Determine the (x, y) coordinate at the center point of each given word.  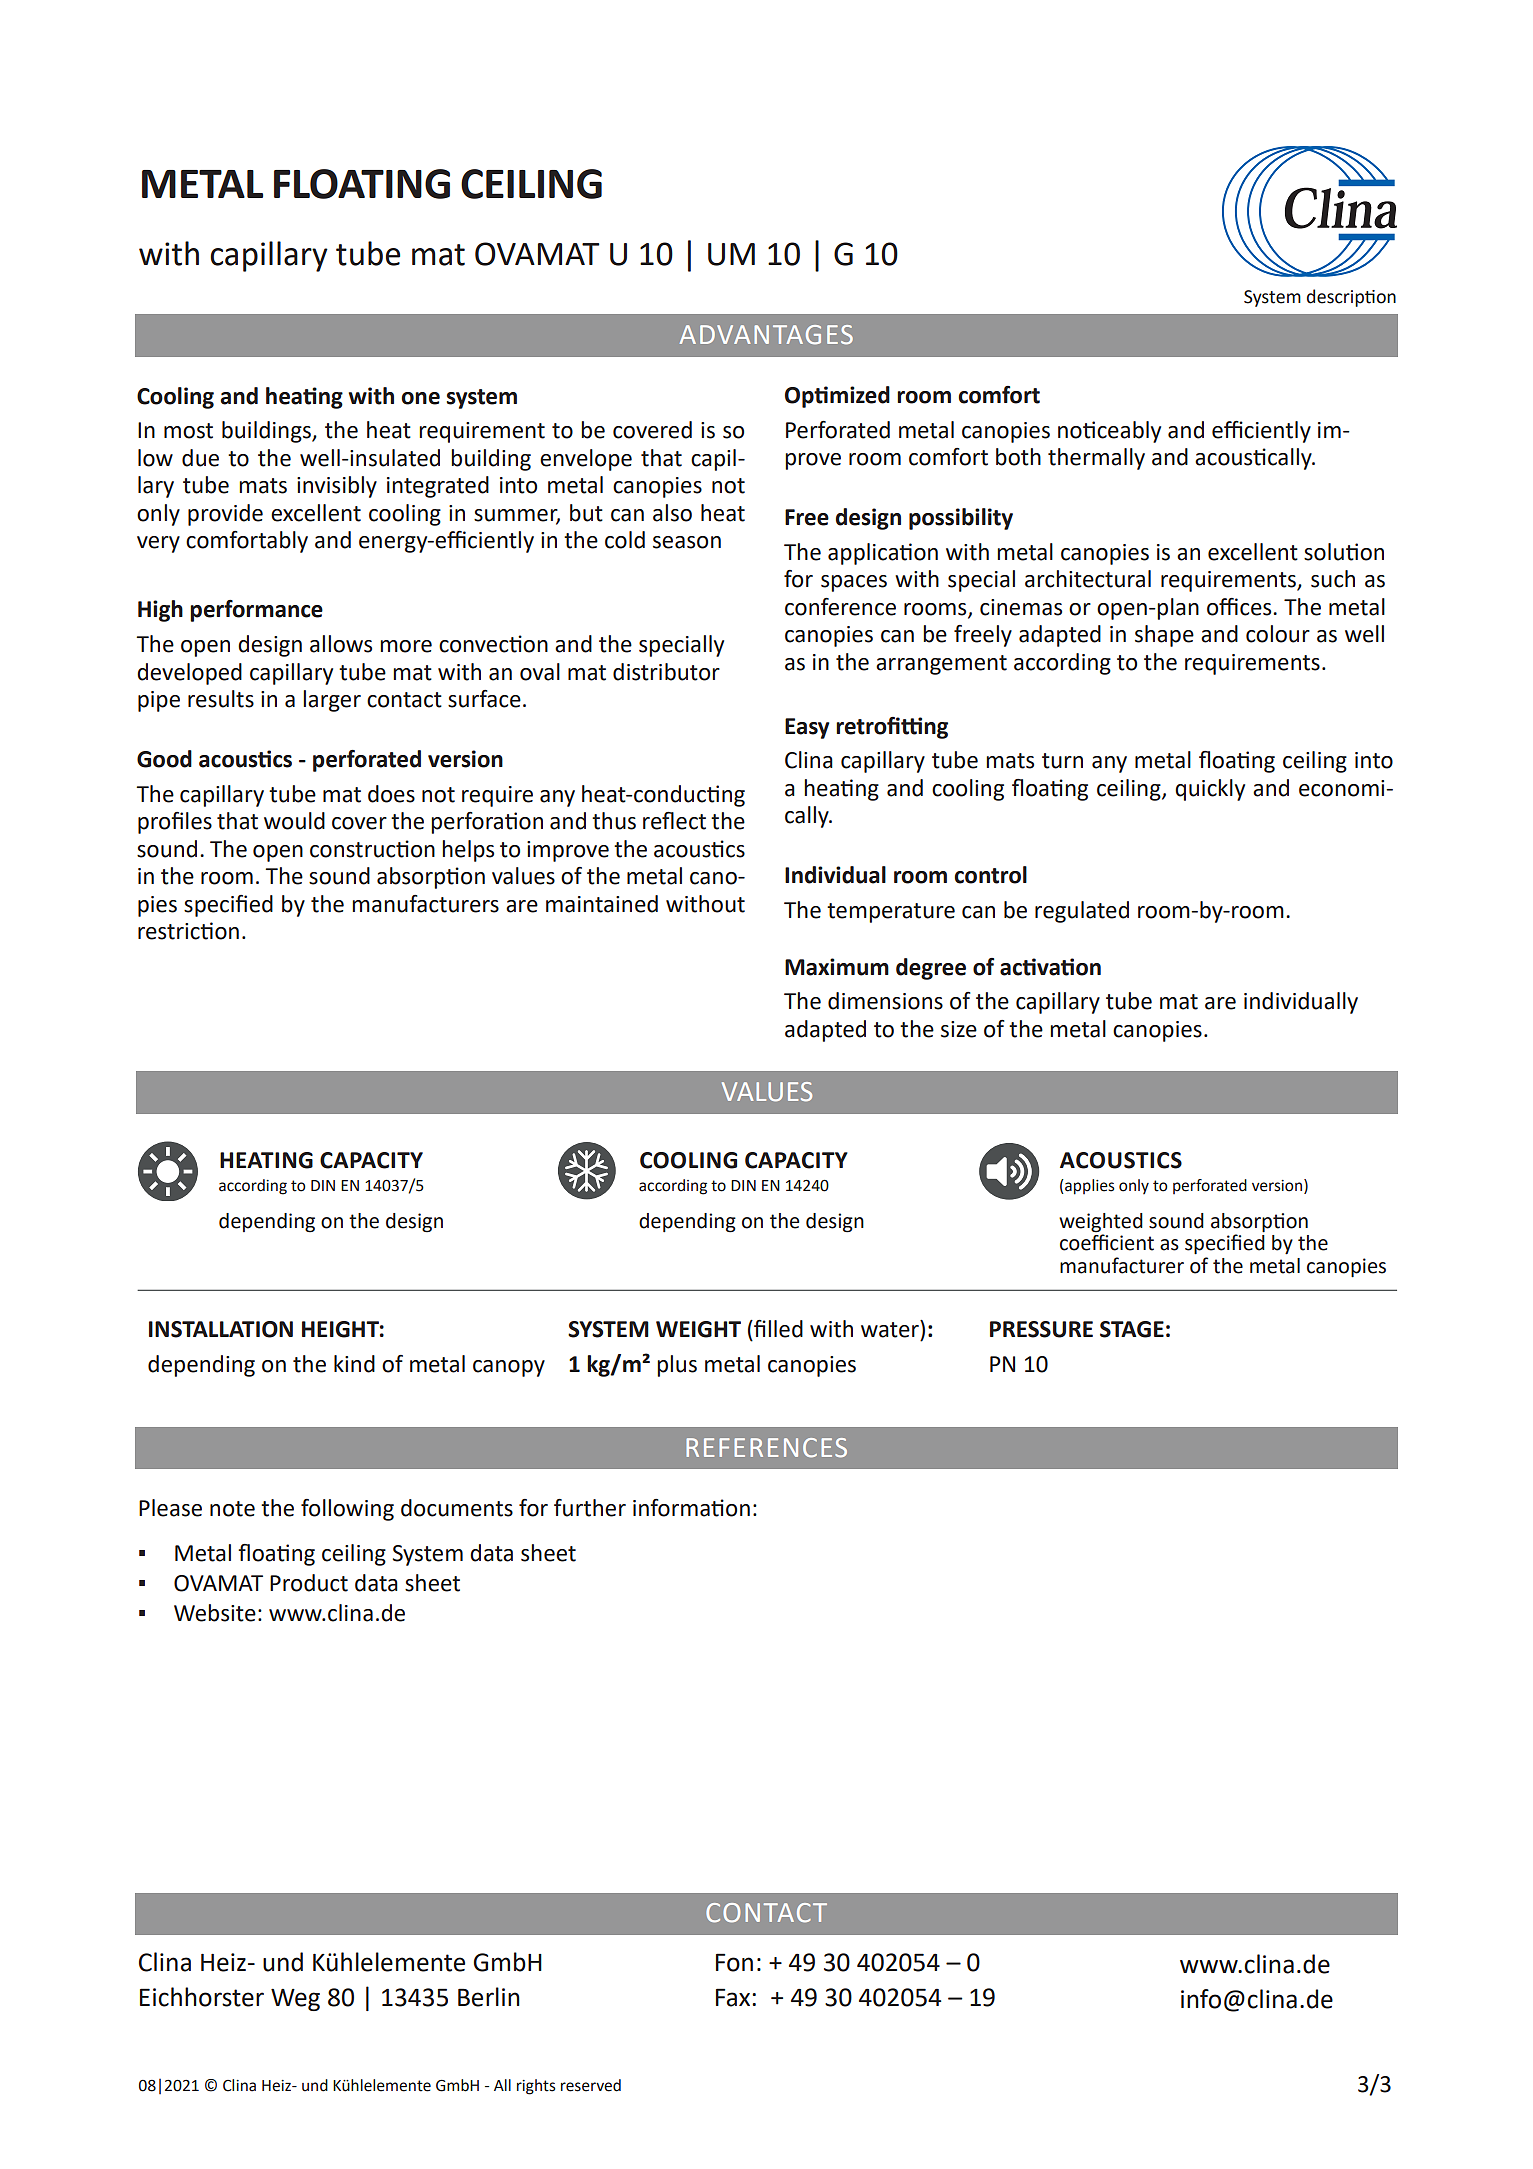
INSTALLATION (221, 1329)
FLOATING (362, 184)
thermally (1096, 459)
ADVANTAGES (766, 335)
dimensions (885, 1001)
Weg (295, 2000)
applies (1088, 1187)
